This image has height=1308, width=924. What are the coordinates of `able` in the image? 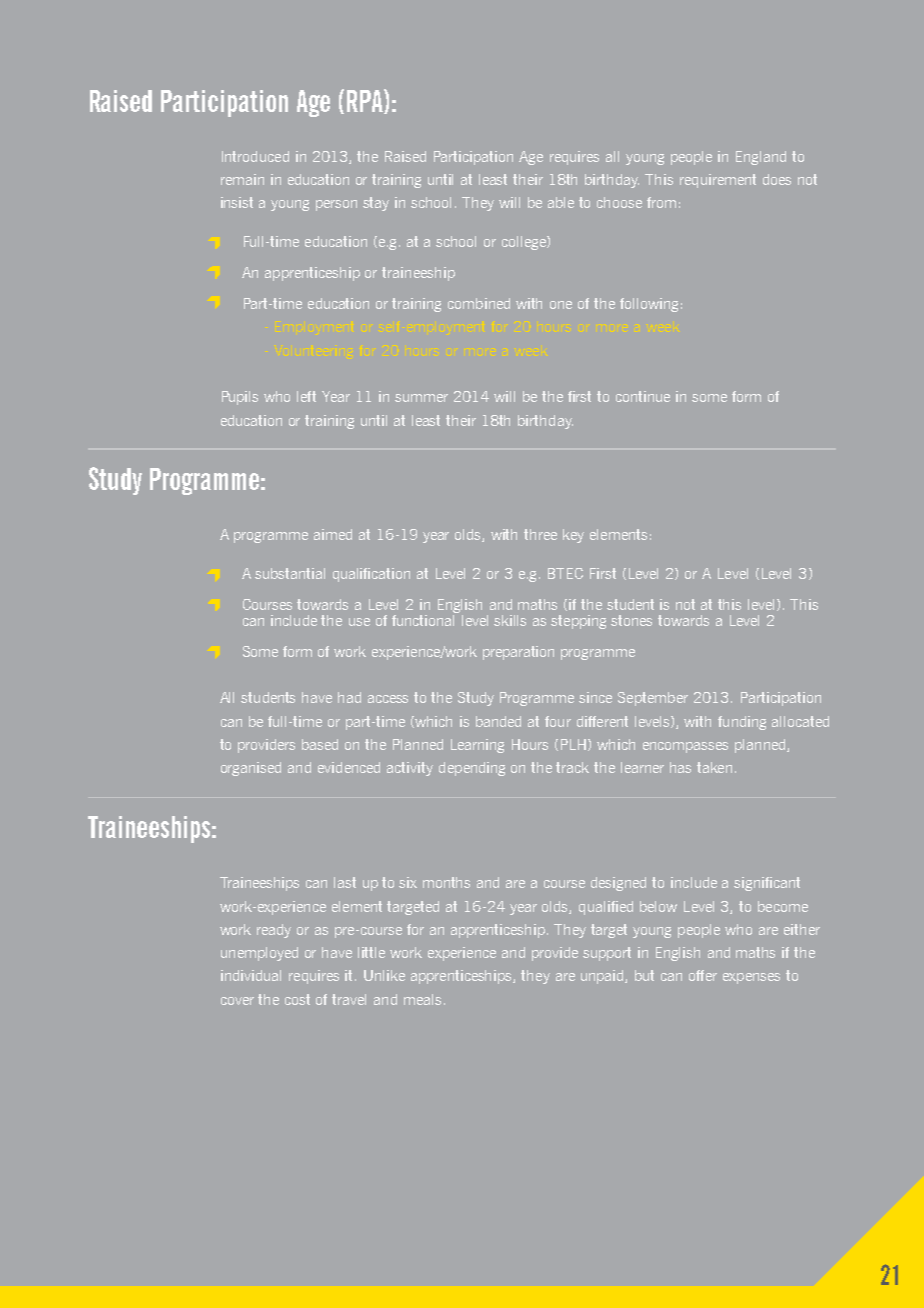 It's located at (561, 202).
